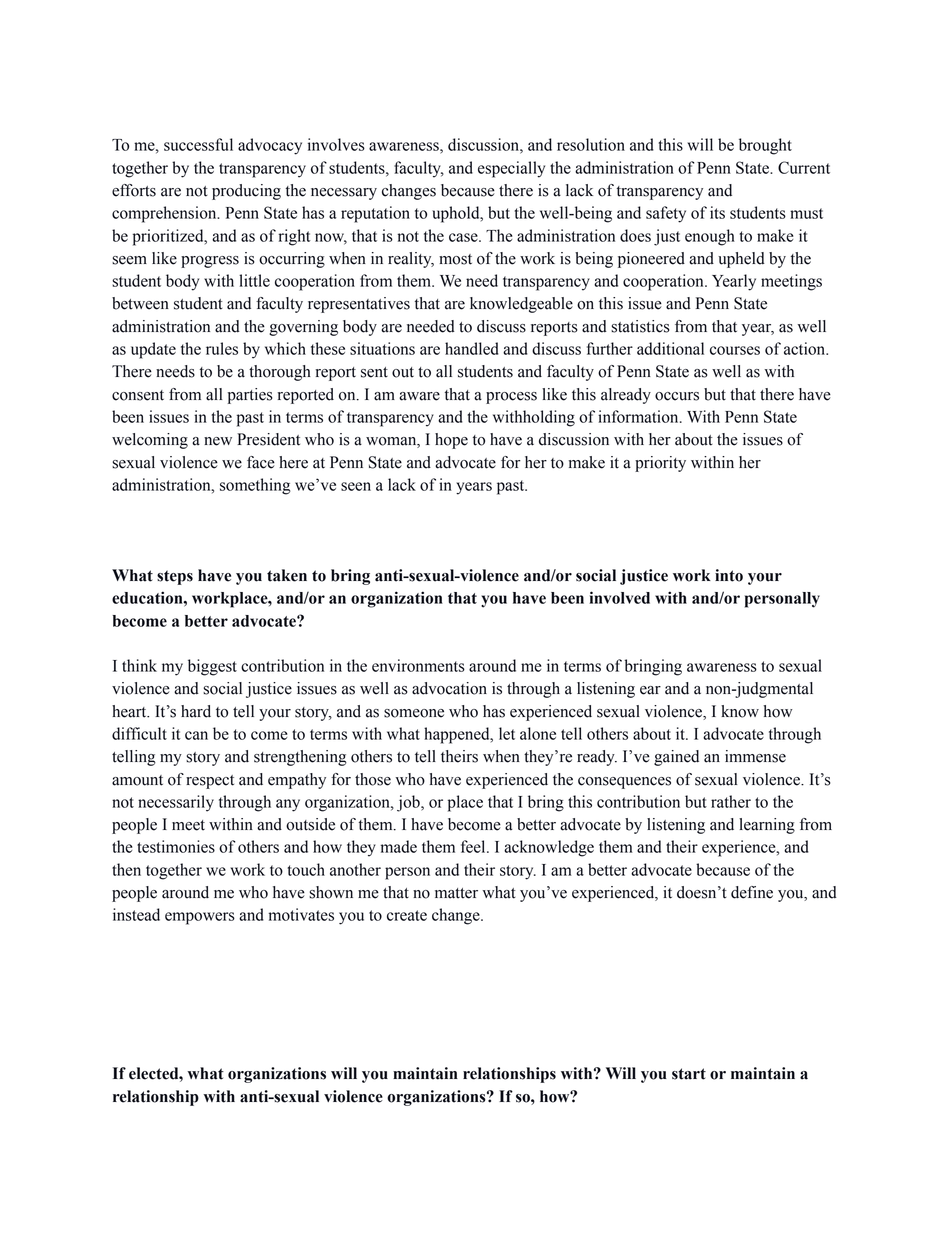 Image resolution: width=952 pixels, height=1233 pixels. What do you see at coordinates (729, 575) in the screenshot?
I see `into` at bounding box center [729, 575].
